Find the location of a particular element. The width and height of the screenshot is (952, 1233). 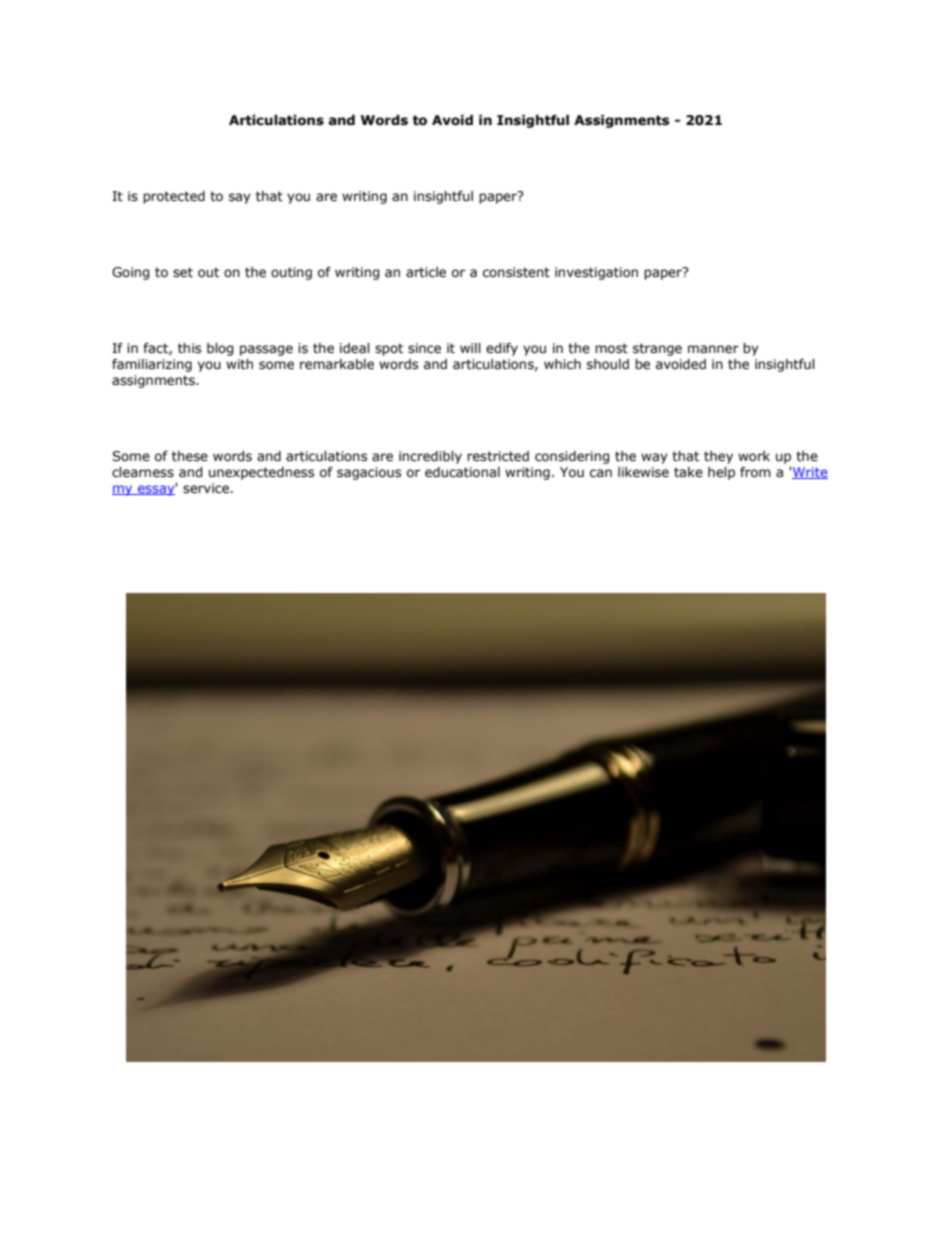

manner is located at coordinates (713, 349).
